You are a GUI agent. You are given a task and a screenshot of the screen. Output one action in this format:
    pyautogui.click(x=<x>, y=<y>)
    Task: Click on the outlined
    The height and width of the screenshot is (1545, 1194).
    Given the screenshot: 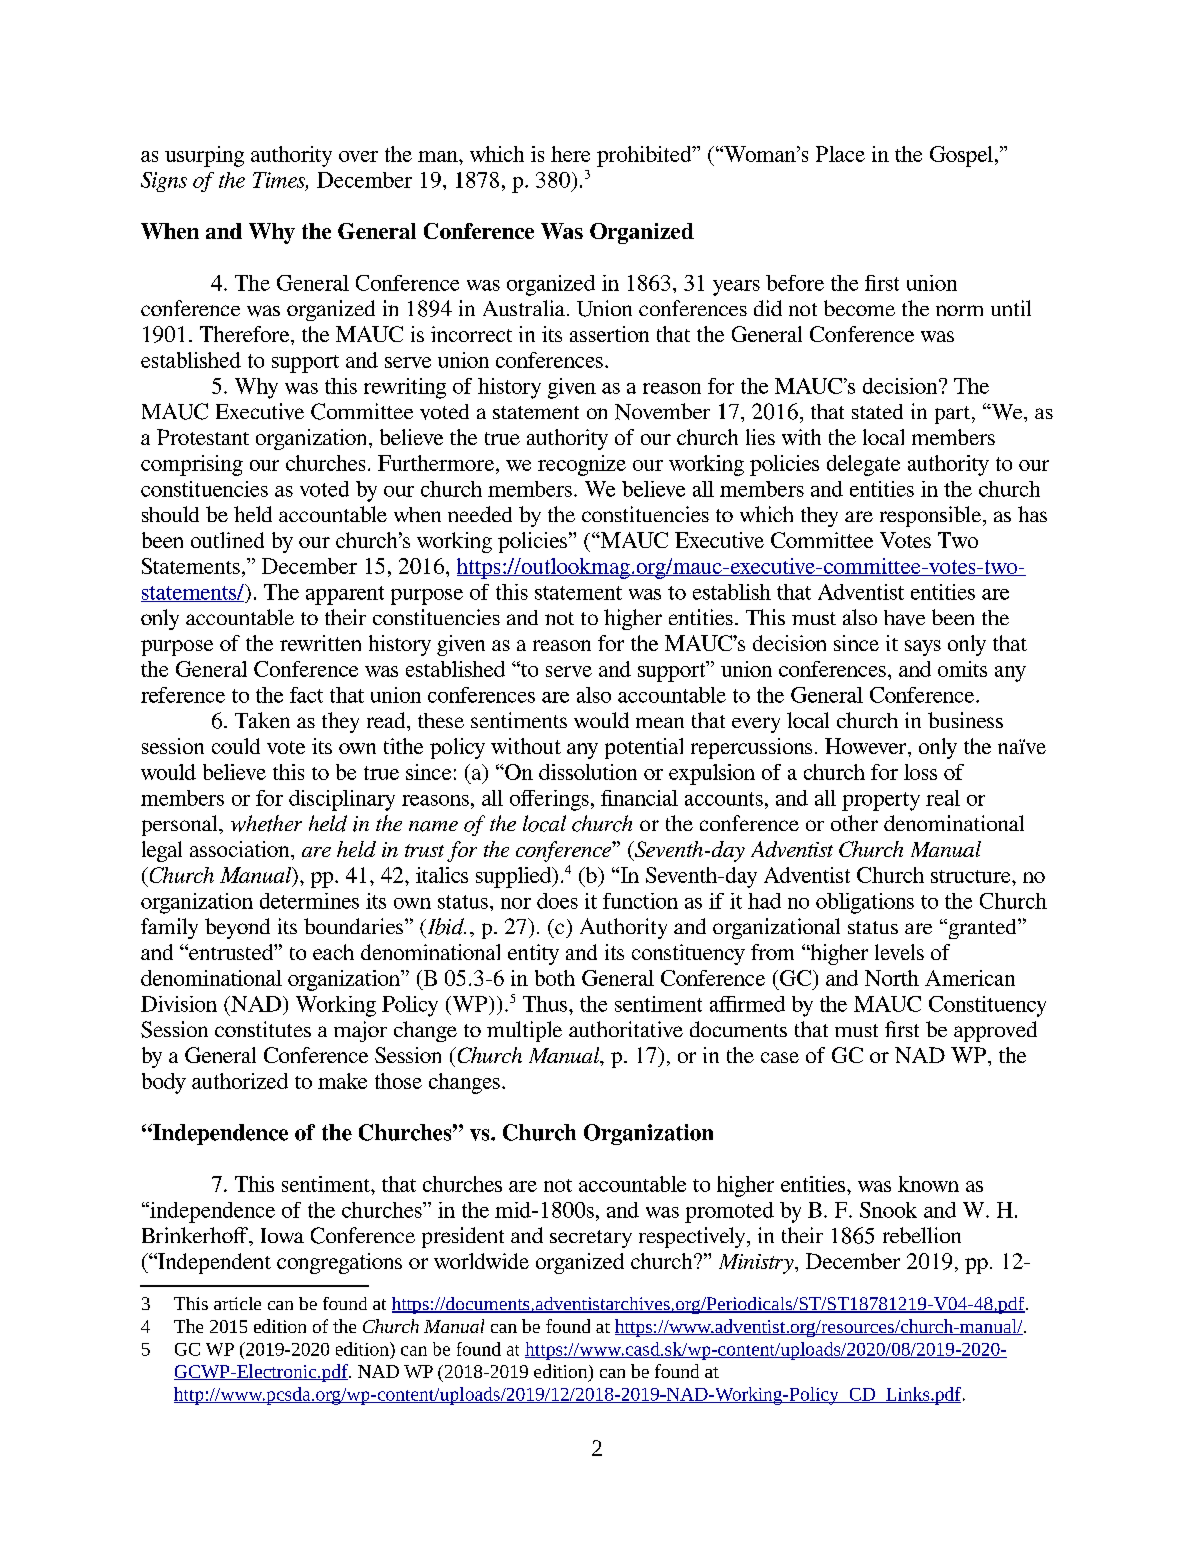 What is the action you would take?
    pyautogui.click(x=227, y=540)
